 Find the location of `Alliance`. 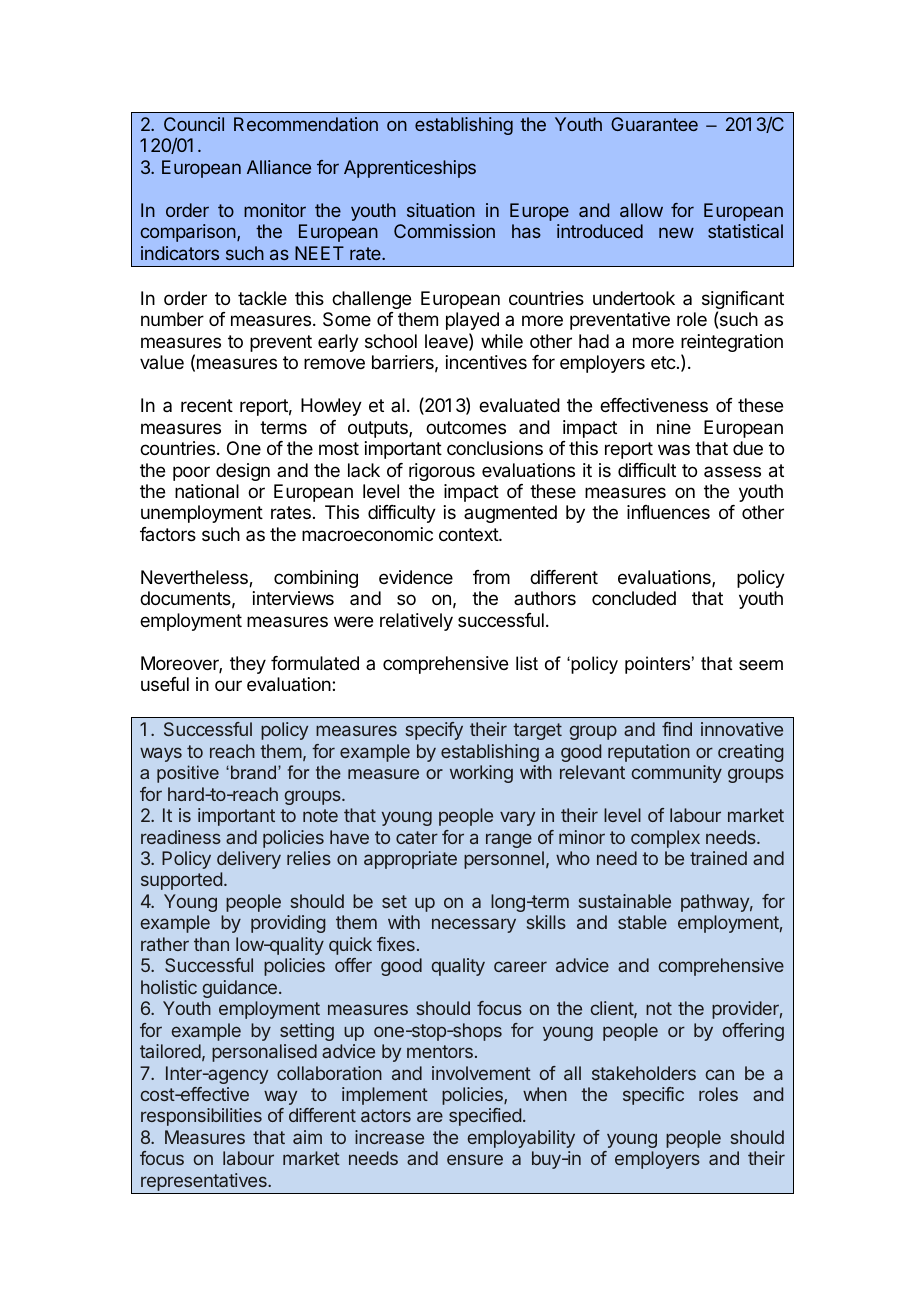

Alliance is located at coordinates (279, 167).
